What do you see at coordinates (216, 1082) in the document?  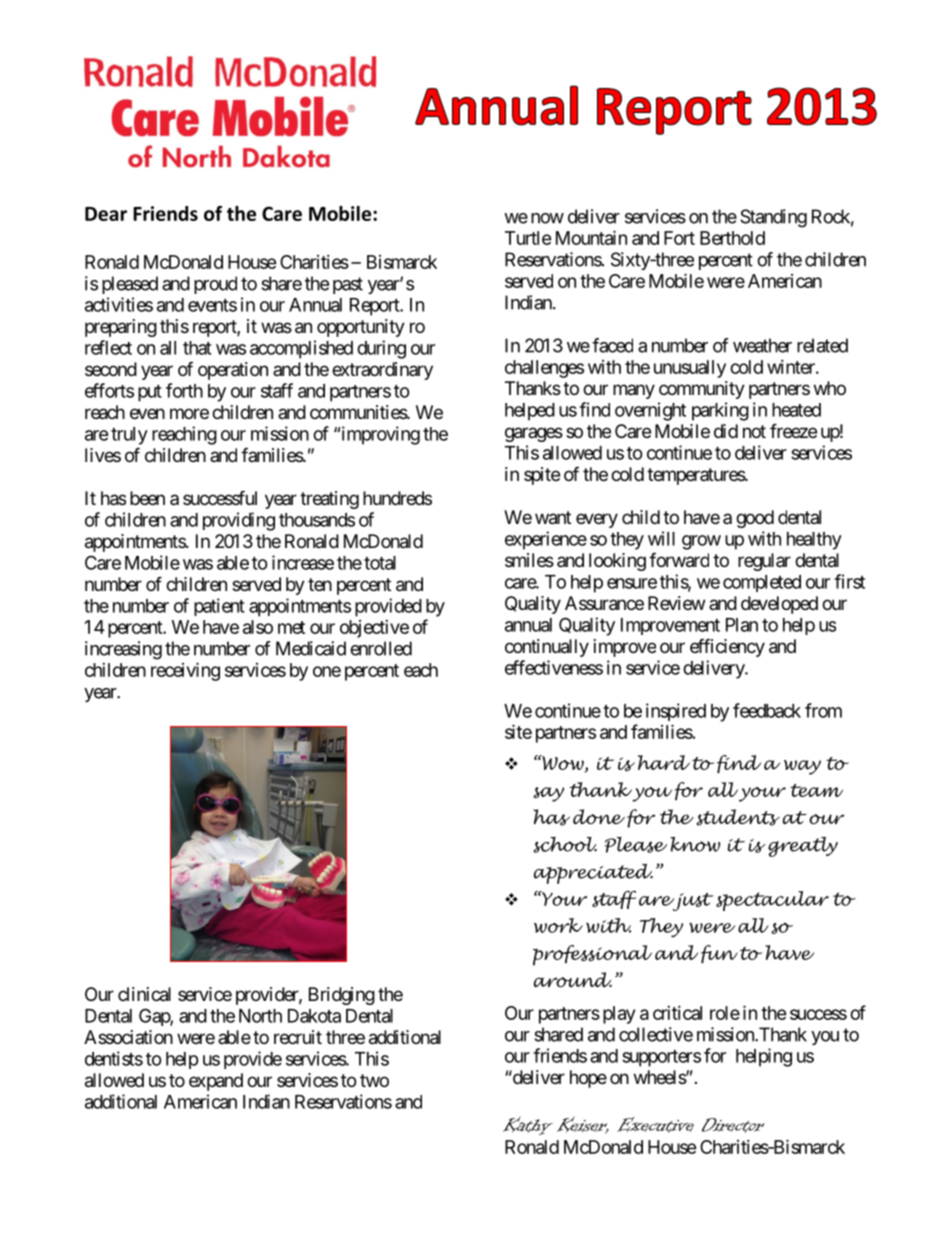 I see `expand` at bounding box center [216, 1082].
